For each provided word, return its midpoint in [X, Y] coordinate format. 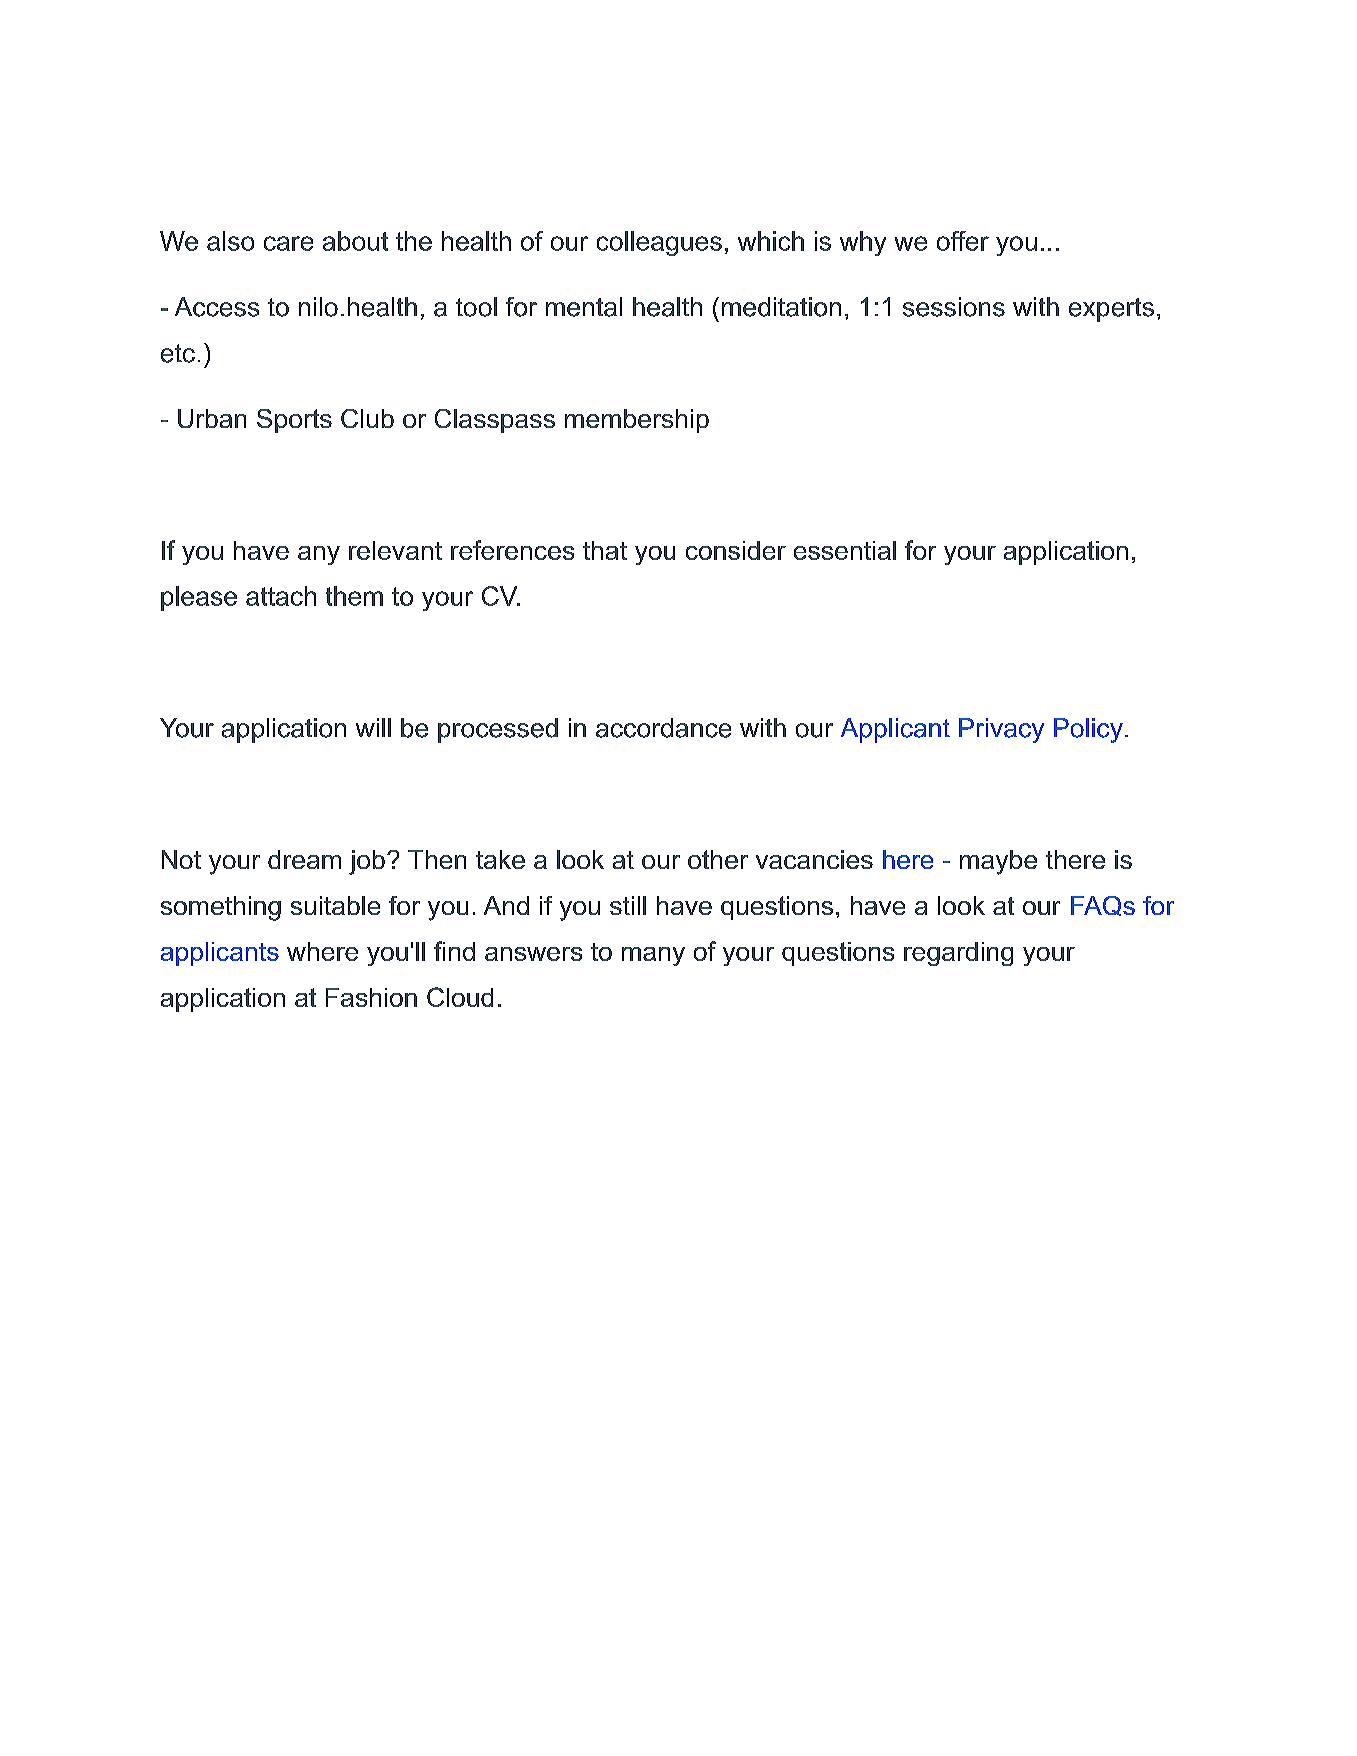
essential [845, 550]
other [718, 859]
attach [281, 596]
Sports [294, 421]
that [605, 550]
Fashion [371, 997]
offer [963, 241]
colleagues [659, 243]
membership [637, 421]
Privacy [1001, 730]
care [288, 243]
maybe [998, 862]
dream [304, 859]
